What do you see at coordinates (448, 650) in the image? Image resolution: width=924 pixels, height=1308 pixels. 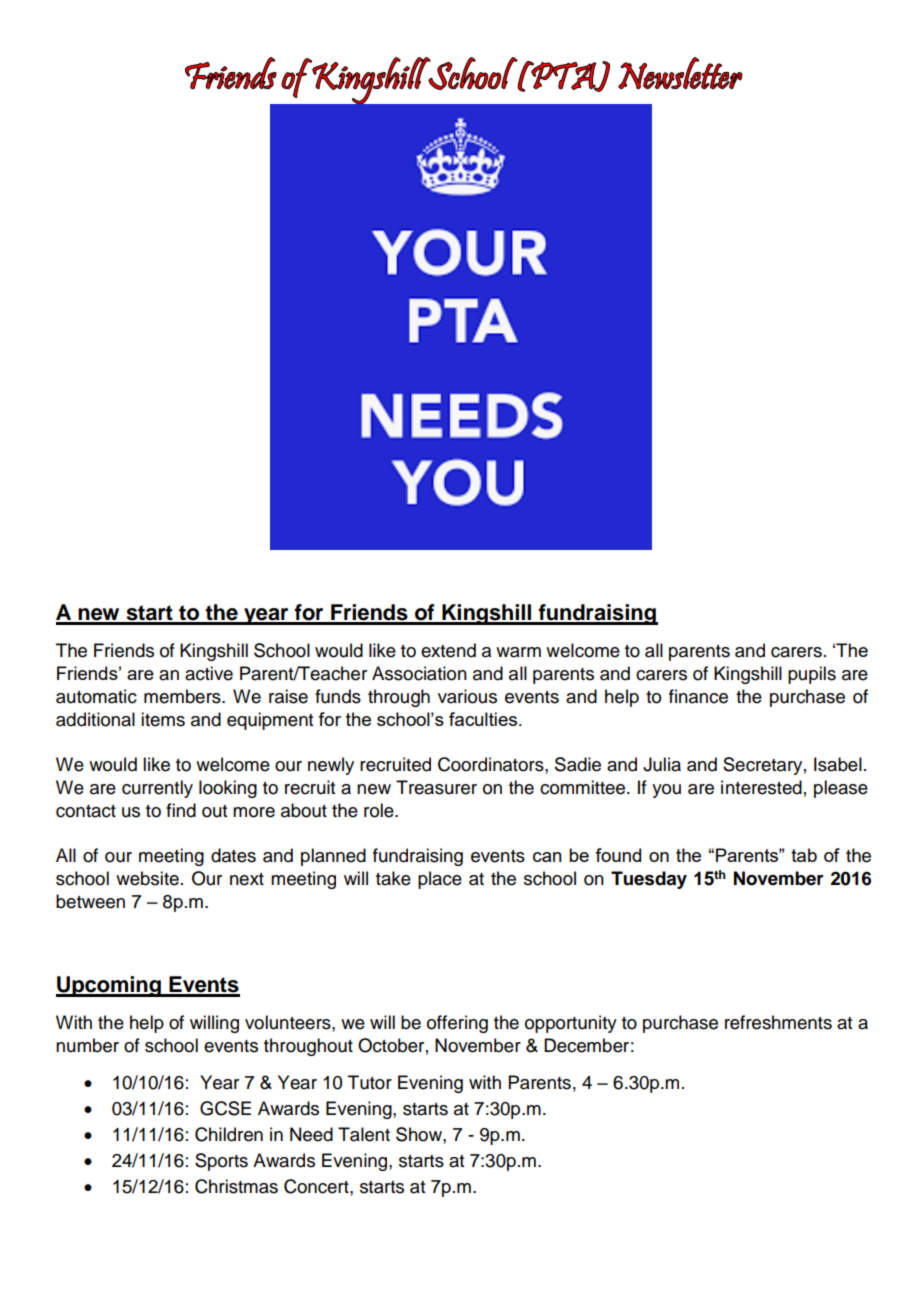 I see `extend` at bounding box center [448, 650].
